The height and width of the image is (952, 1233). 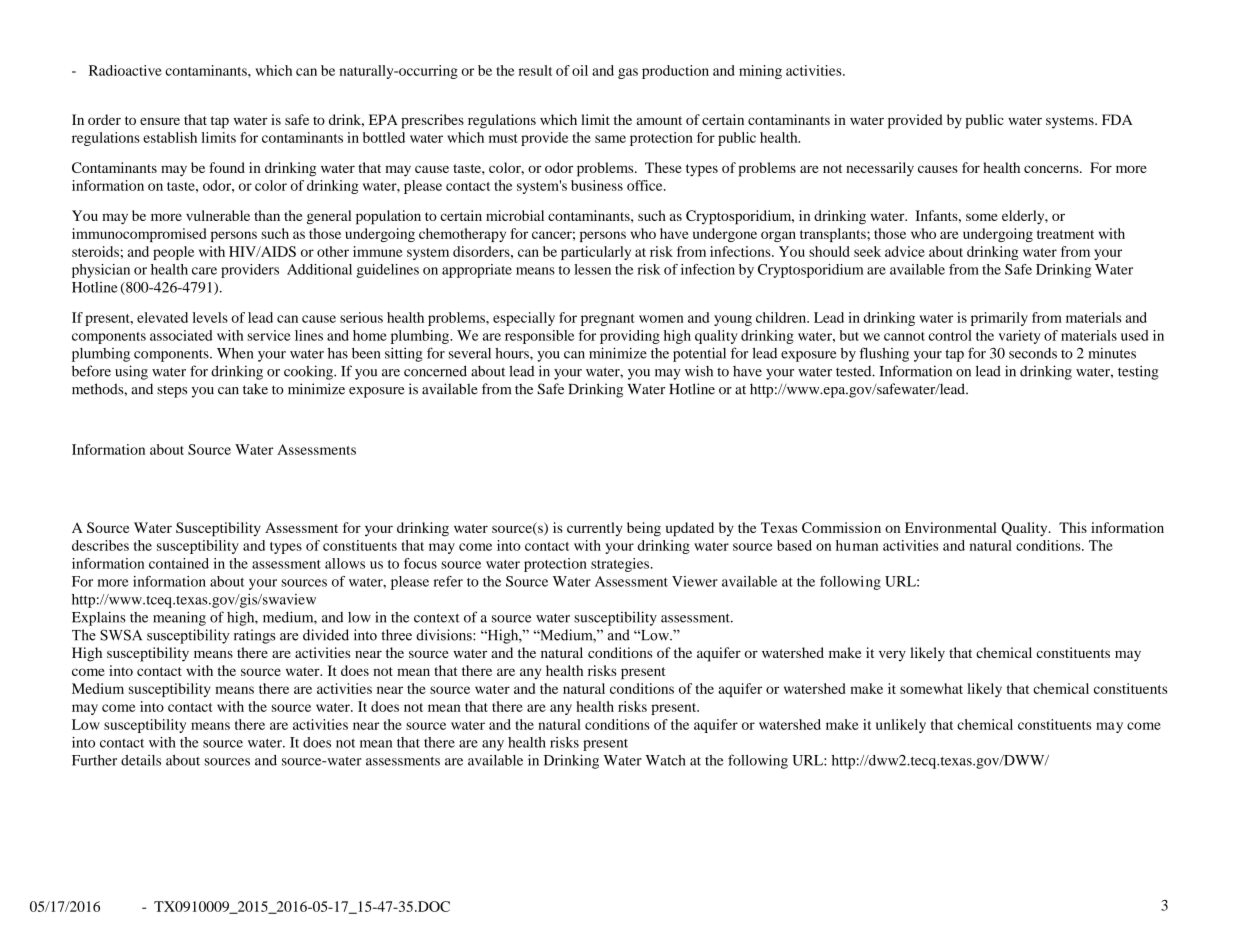 What do you see at coordinates (620, 565) in the image?
I see `strategies` at bounding box center [620, 565].
